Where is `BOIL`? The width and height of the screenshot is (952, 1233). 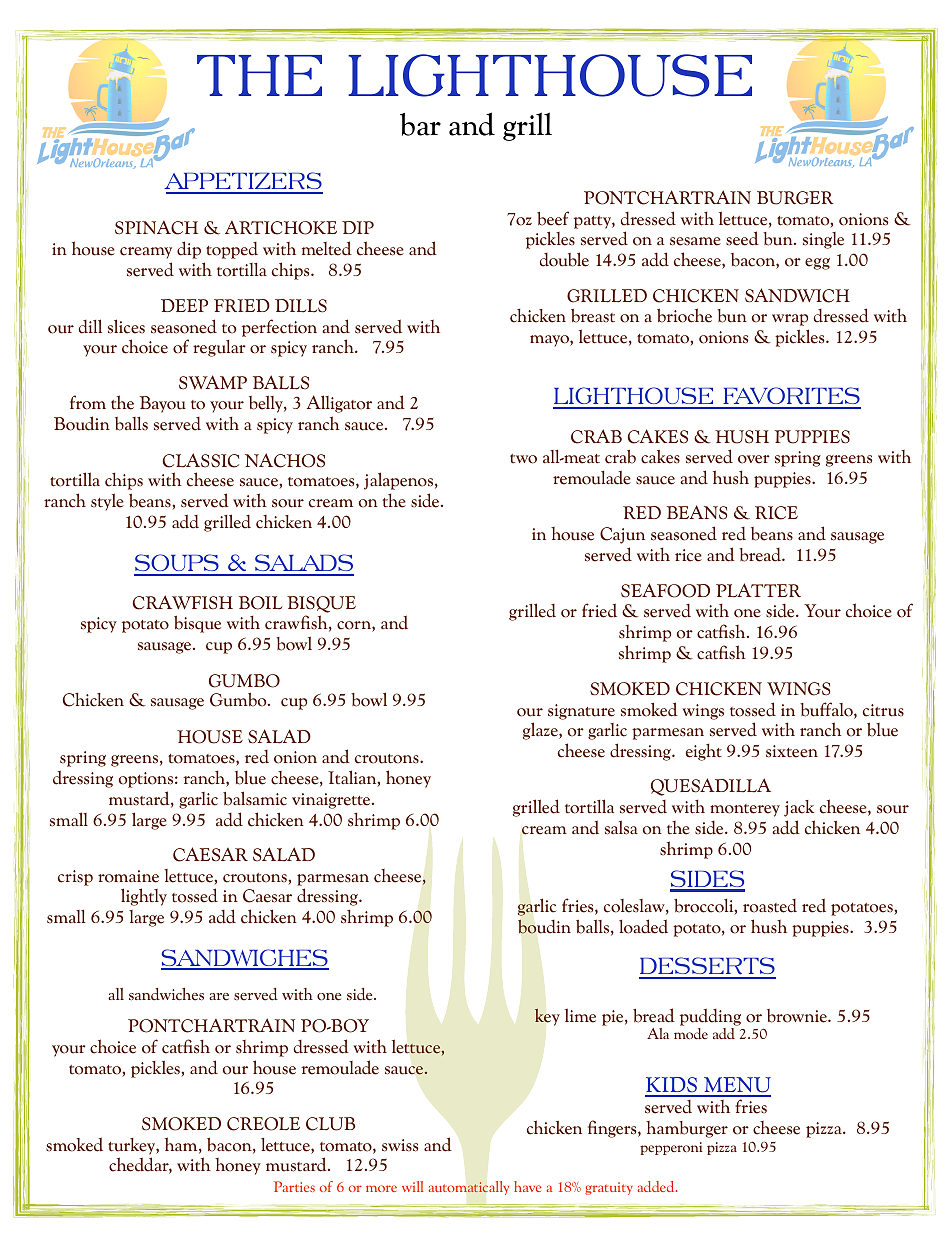 BOIL is located at coordinates (260, 603).
